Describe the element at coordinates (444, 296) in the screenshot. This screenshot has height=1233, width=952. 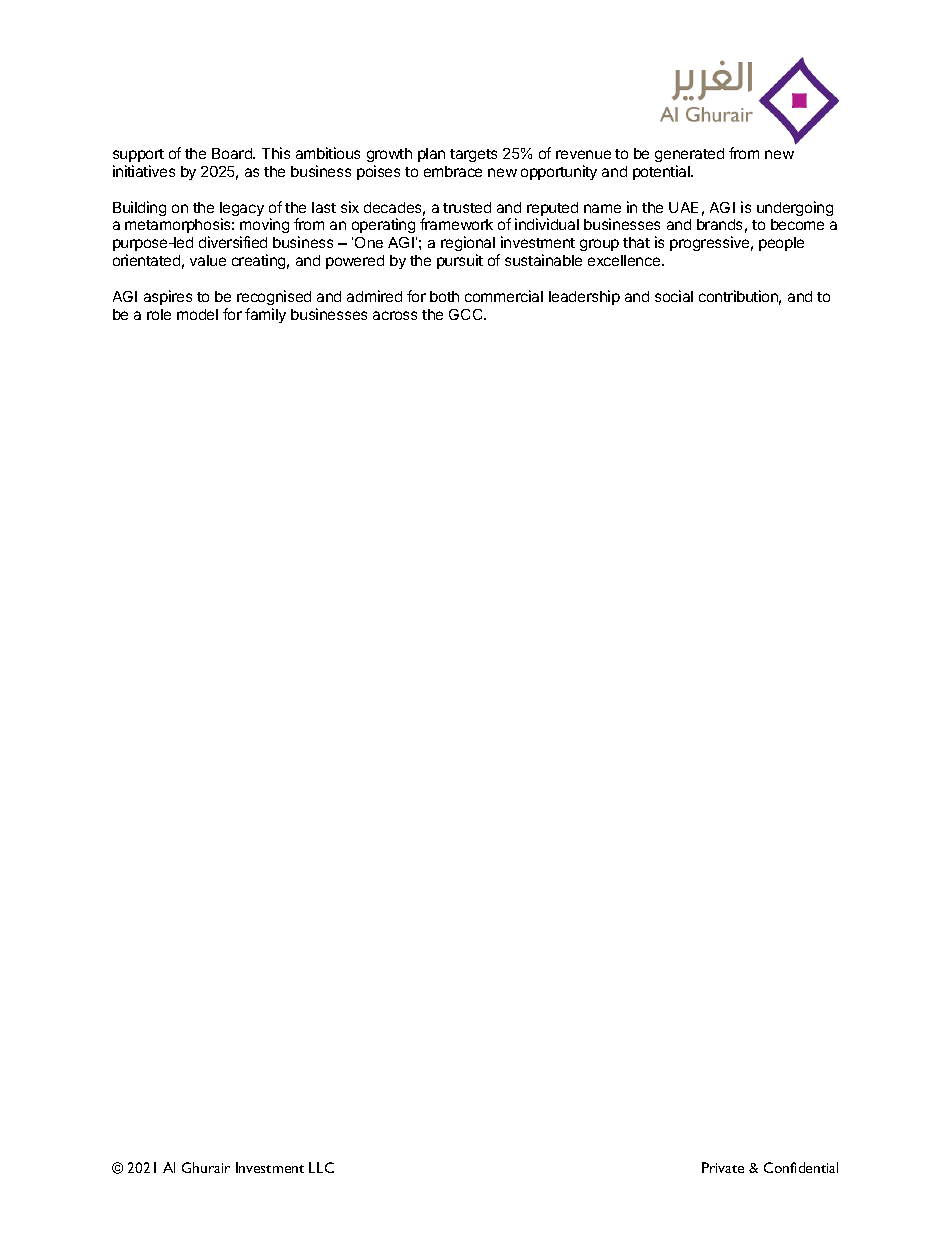
I see `both` at that location.
